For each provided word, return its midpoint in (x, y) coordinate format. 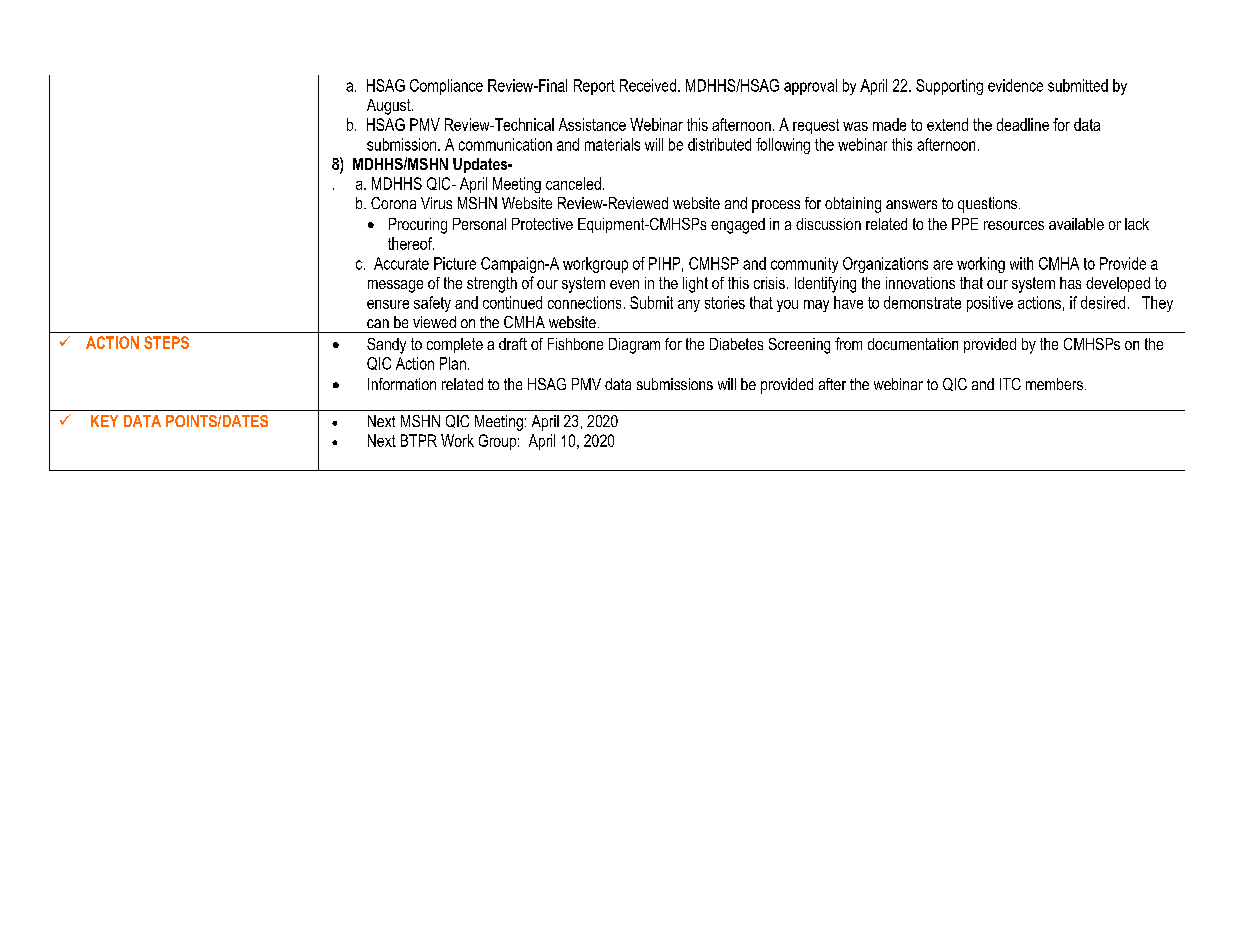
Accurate (401, 263)
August (390, 107)
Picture (455, 263)
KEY (104, 421)
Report (594, 87)
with (1021, 263)
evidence (1015, 85)
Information (402, 384)
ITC (1010, 384)
